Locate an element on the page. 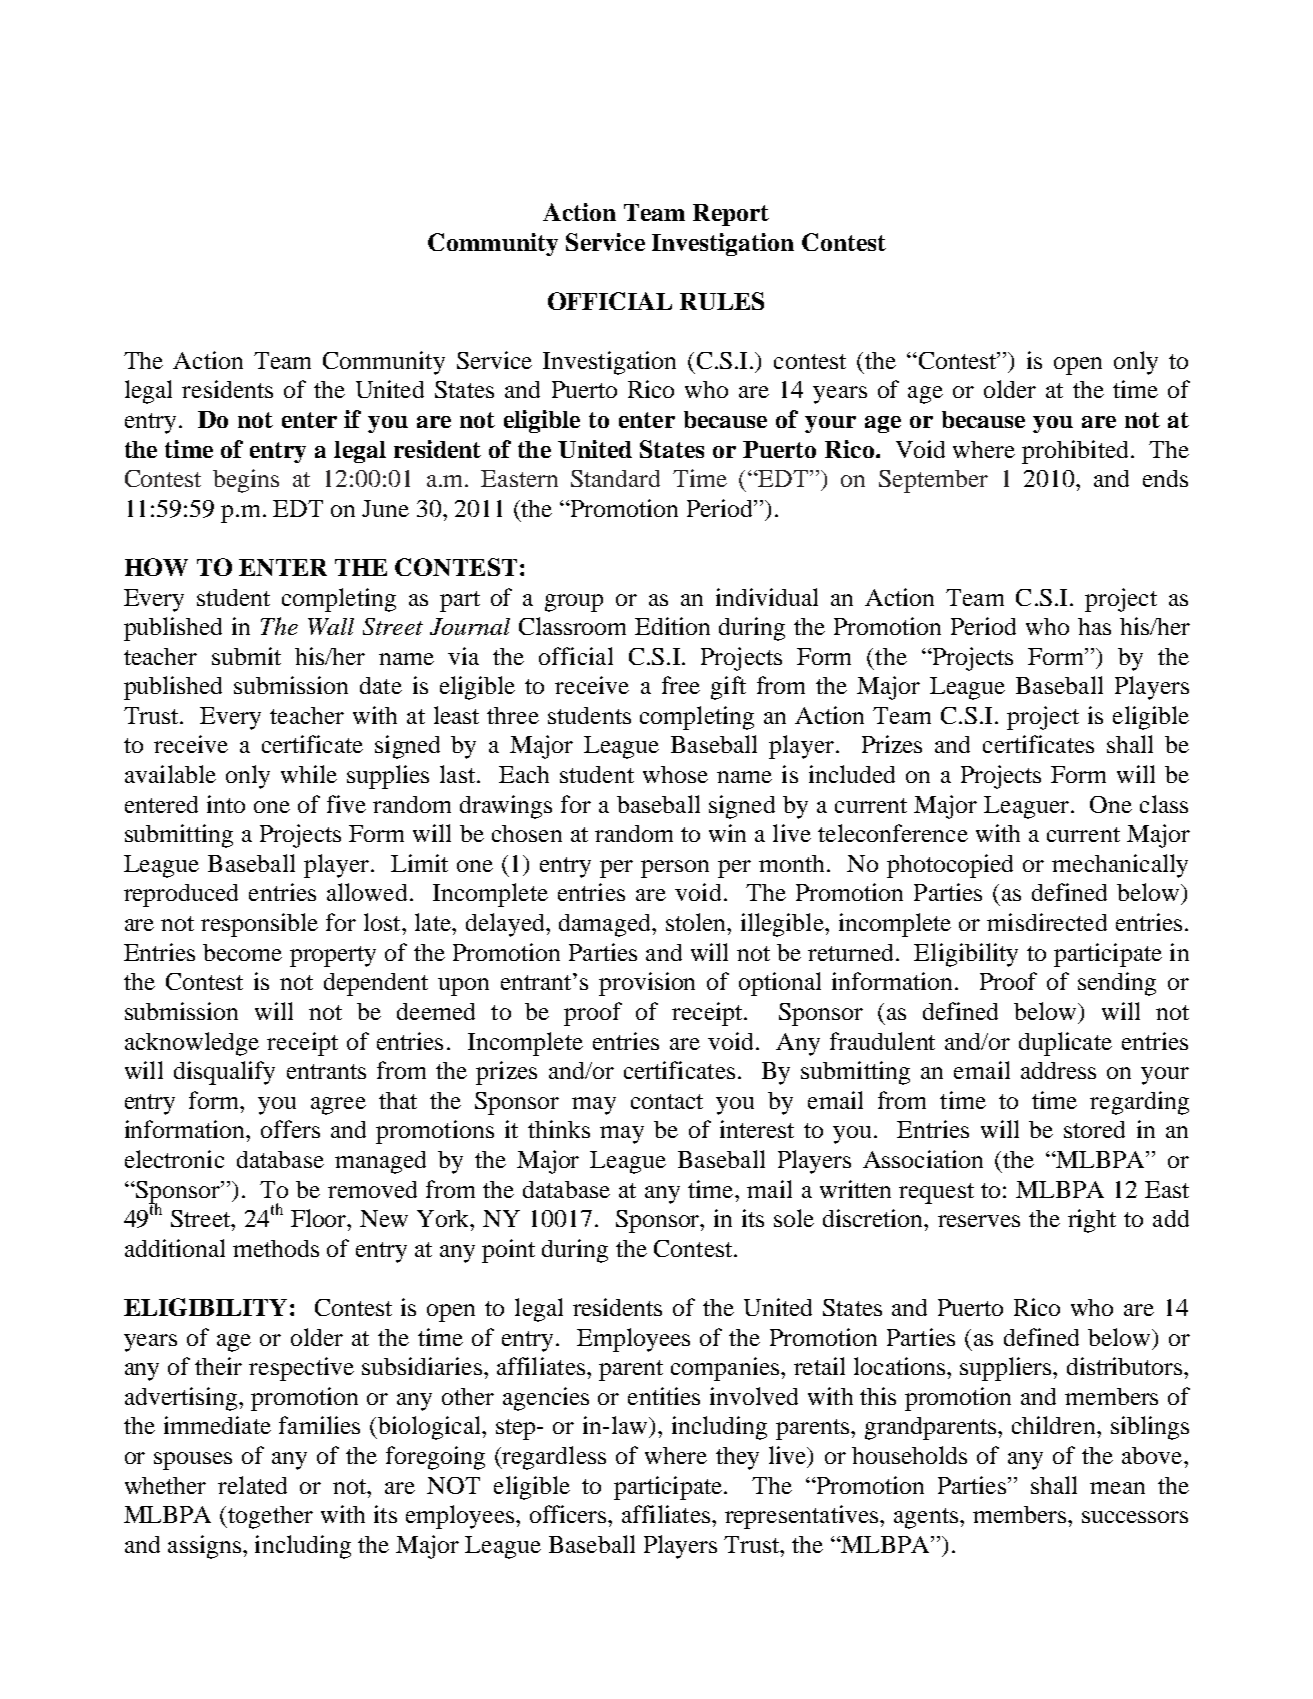  officers is located at coordinates (569, 1514).
